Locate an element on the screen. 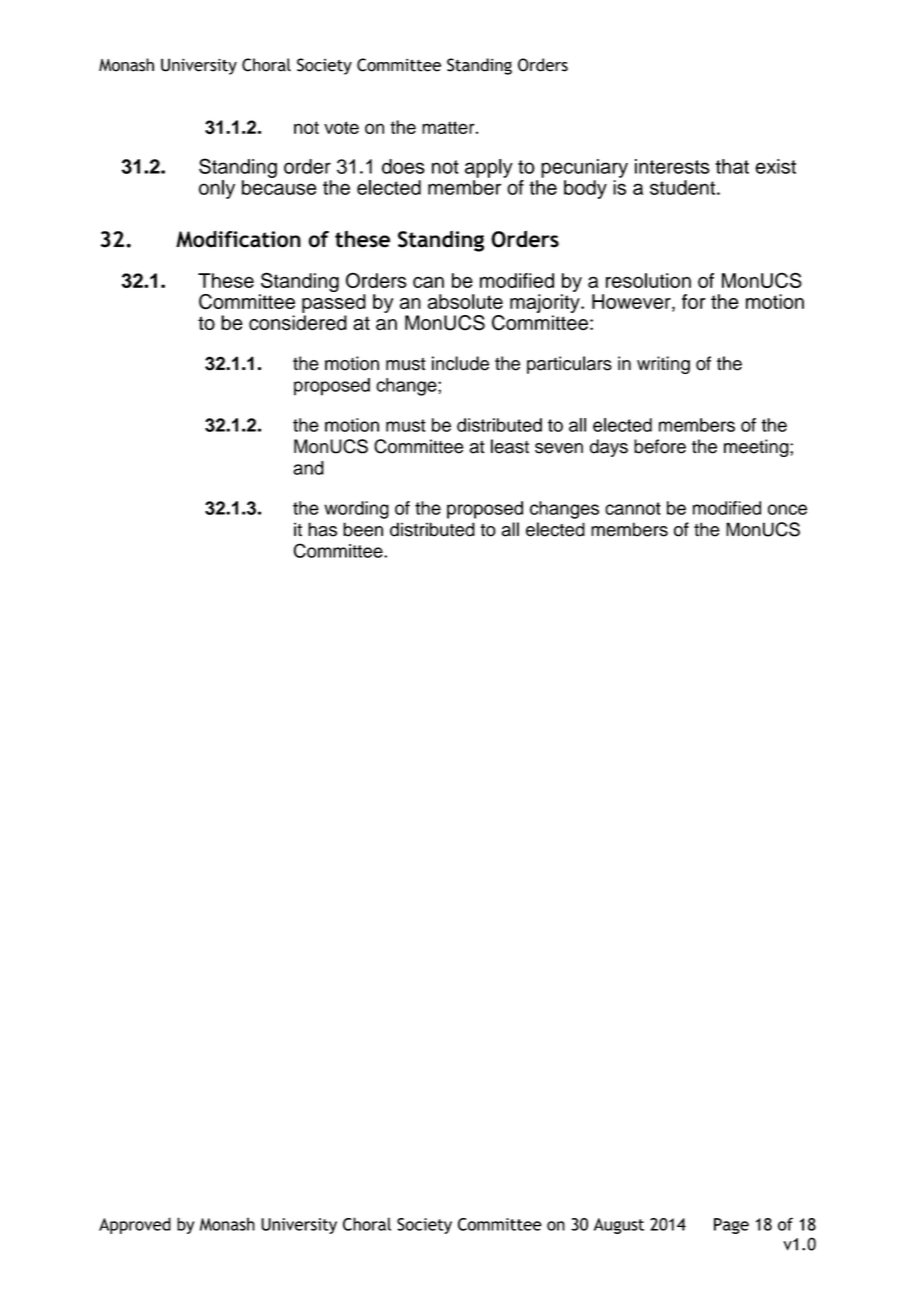  that is located at coordinates (732, 166).
